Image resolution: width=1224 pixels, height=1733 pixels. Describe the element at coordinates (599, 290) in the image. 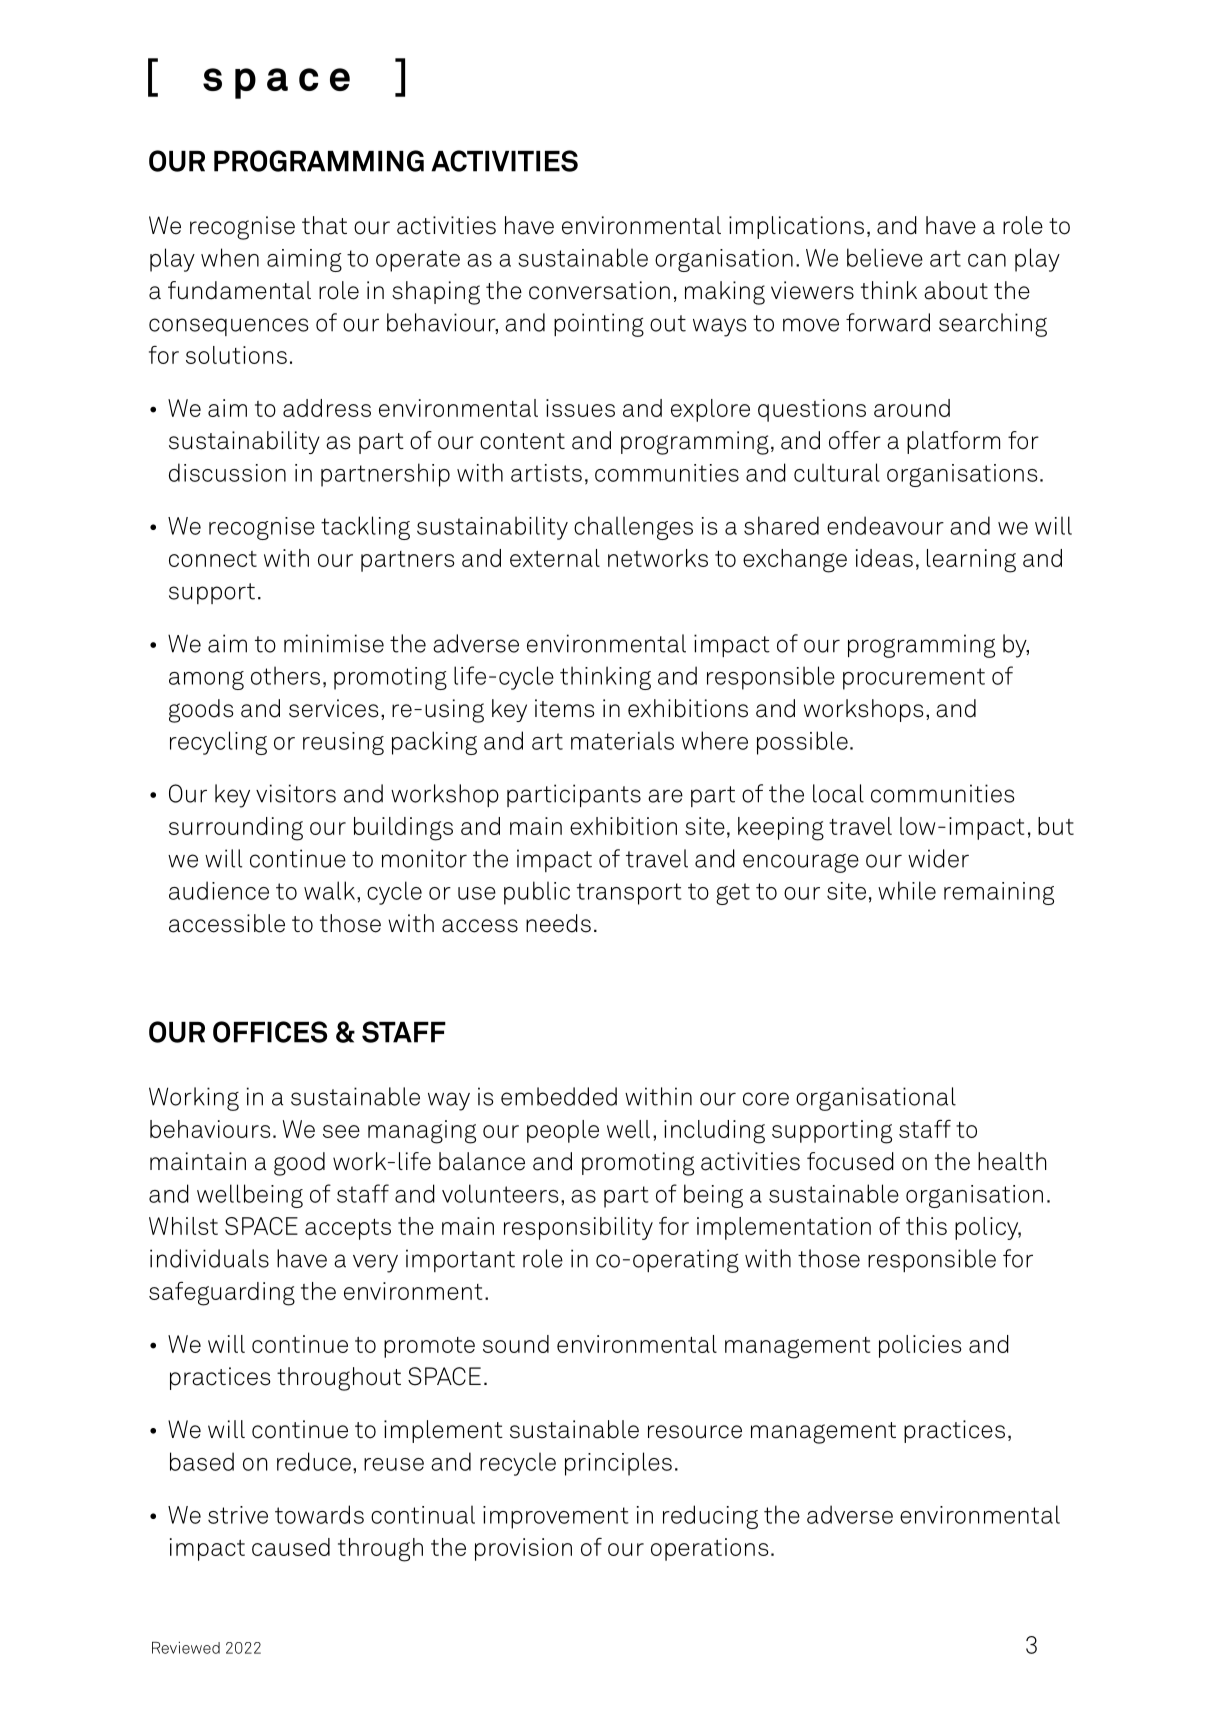

I see `conversation` at that location.
